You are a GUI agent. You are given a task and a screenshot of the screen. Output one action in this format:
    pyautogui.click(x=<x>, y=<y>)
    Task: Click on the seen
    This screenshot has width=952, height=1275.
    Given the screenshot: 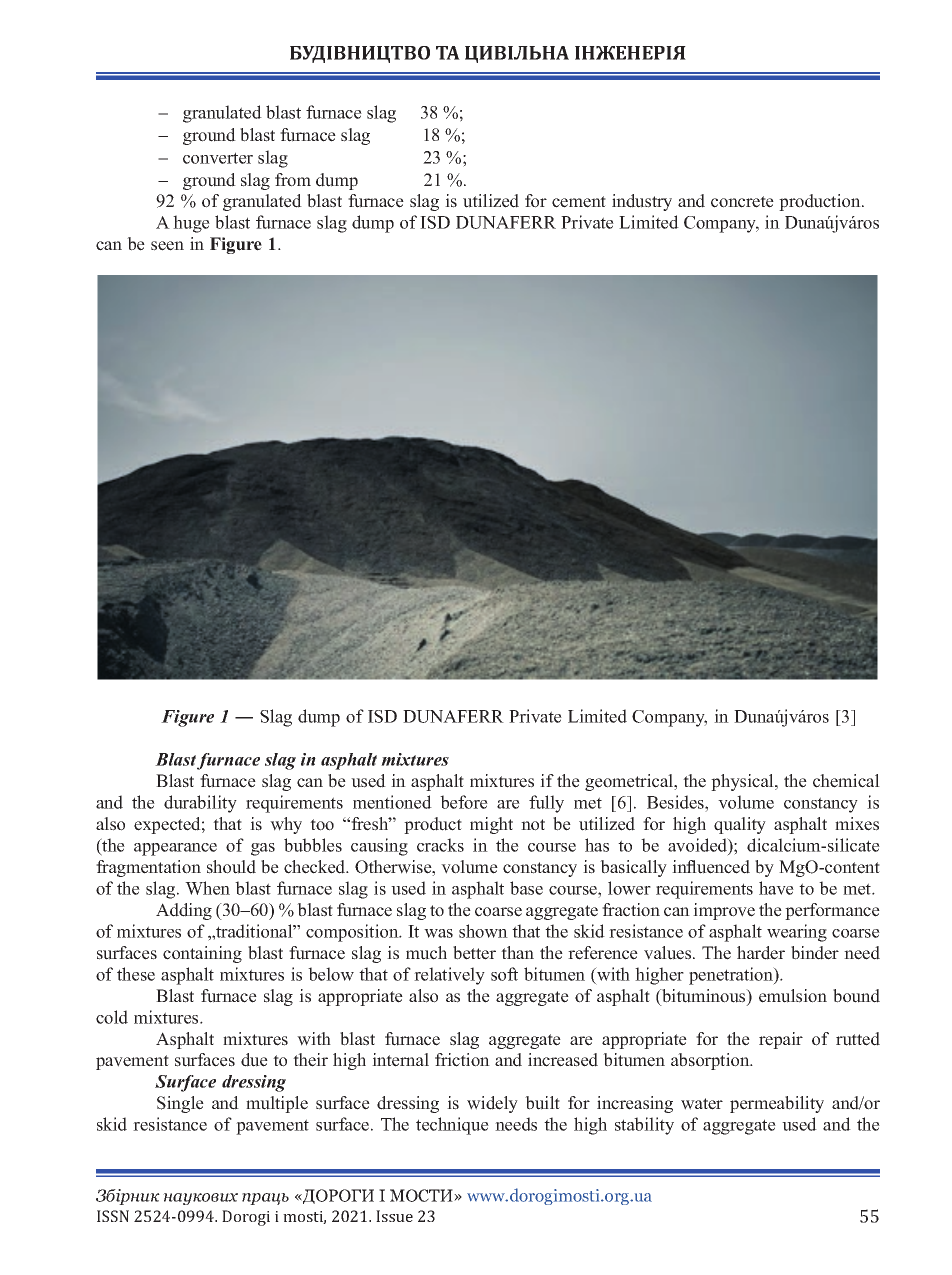 What is the action you would take?
    pyautogui.click(x=167, y=246)
